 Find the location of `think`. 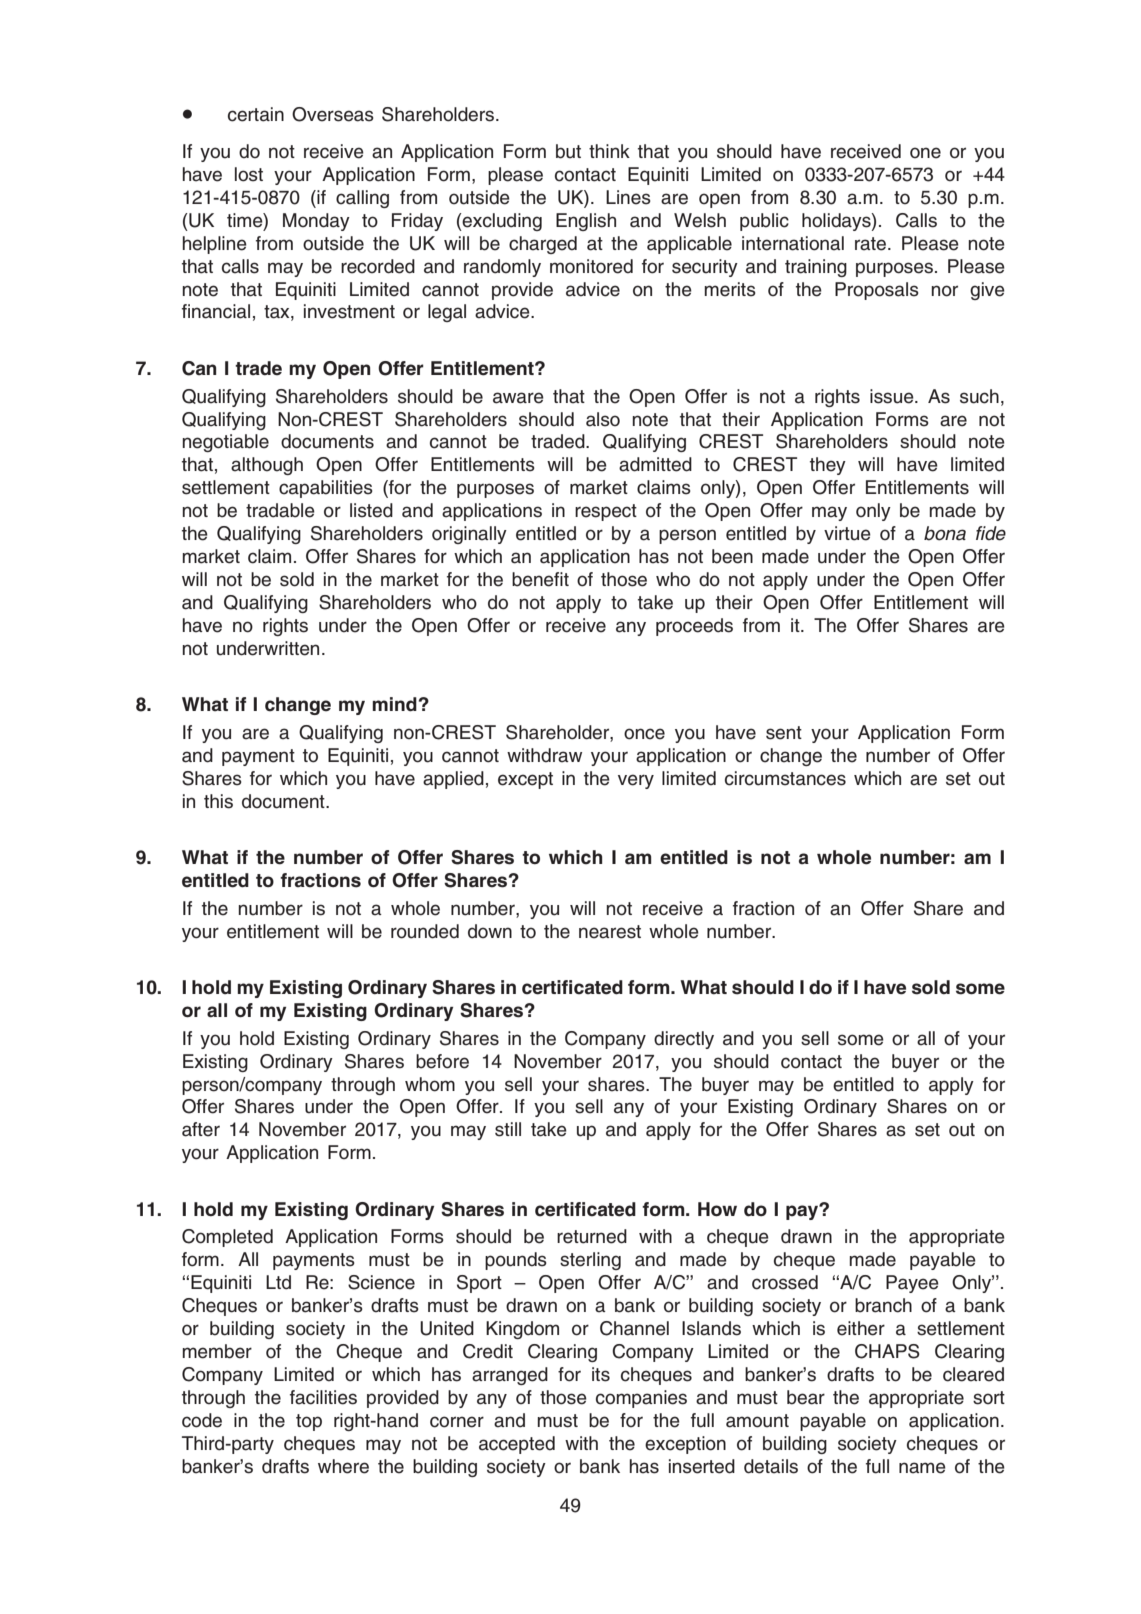

think is located at coordinates (609, 151).
